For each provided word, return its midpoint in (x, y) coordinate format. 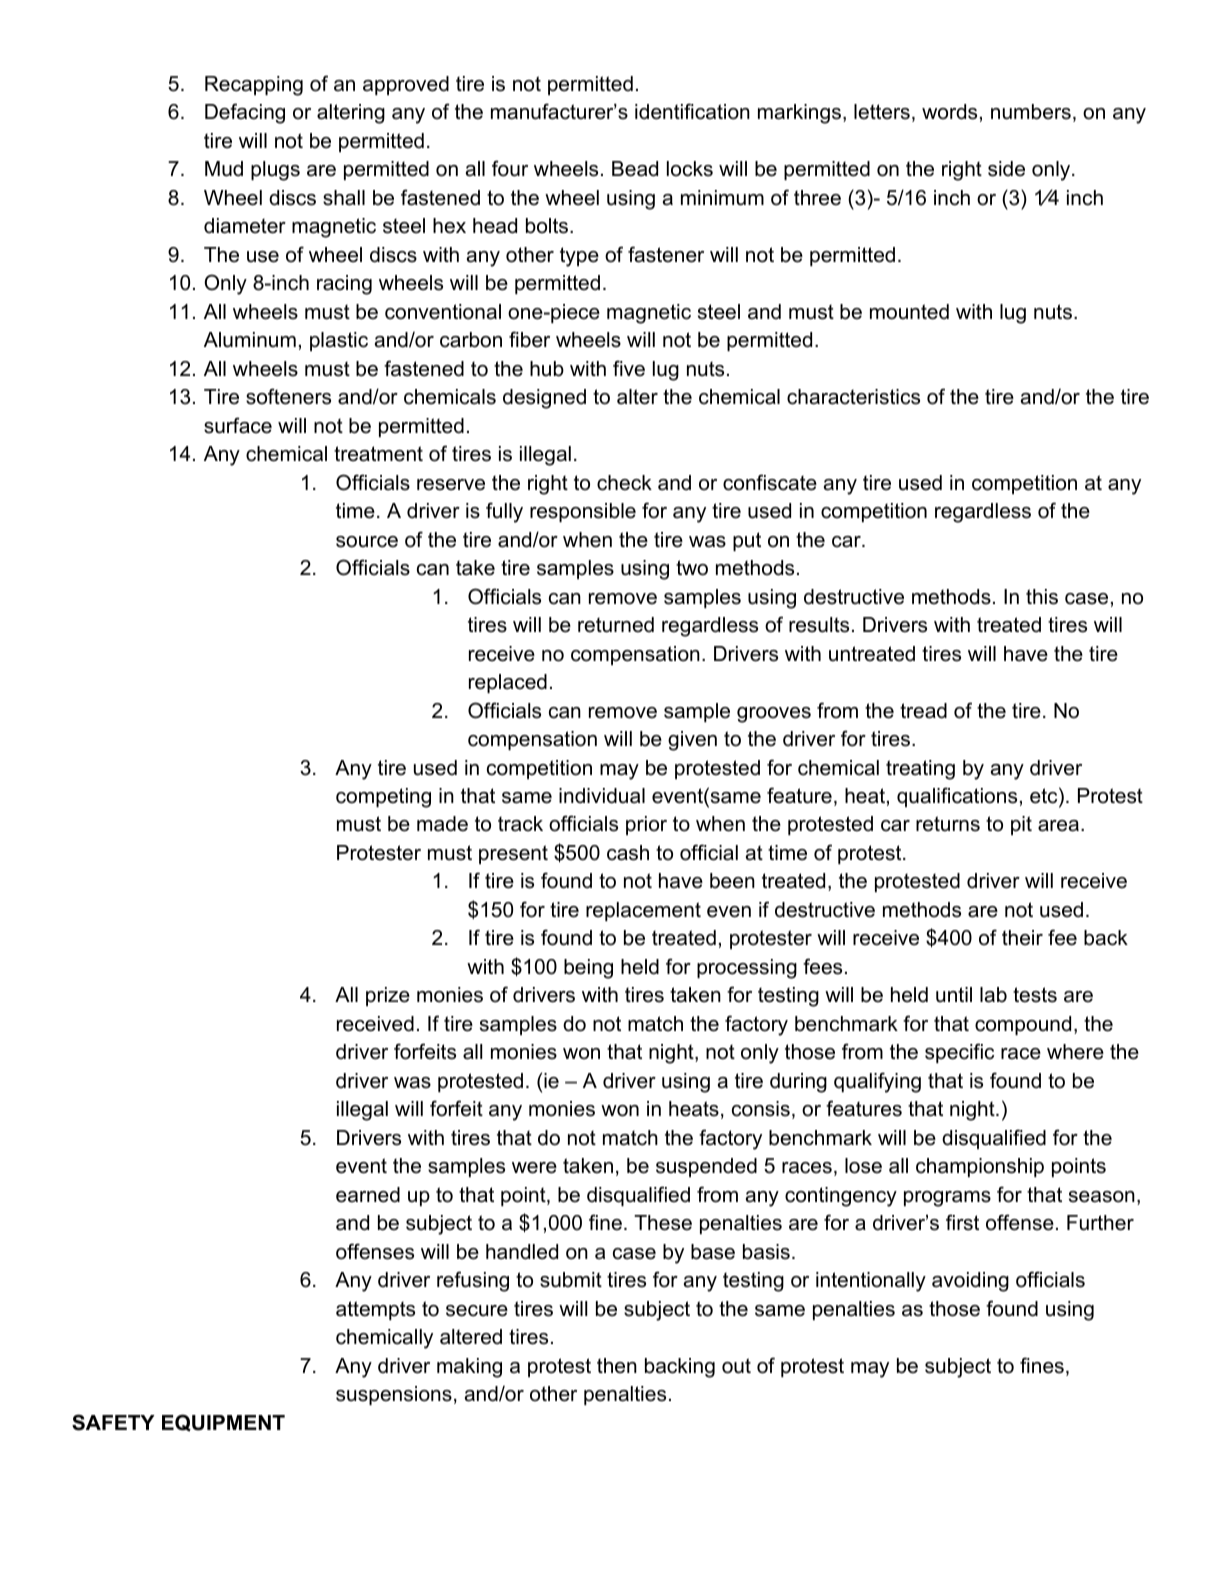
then (617, 1366)
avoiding (970, 1282)
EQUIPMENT (223, 1423)
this (1042, 597)
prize (388, 996)
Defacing (245, 113)
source (367, 542)
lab (993, 995)
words (949, 112)
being (588, 969)
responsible (583, 512)
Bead (635, 169)
